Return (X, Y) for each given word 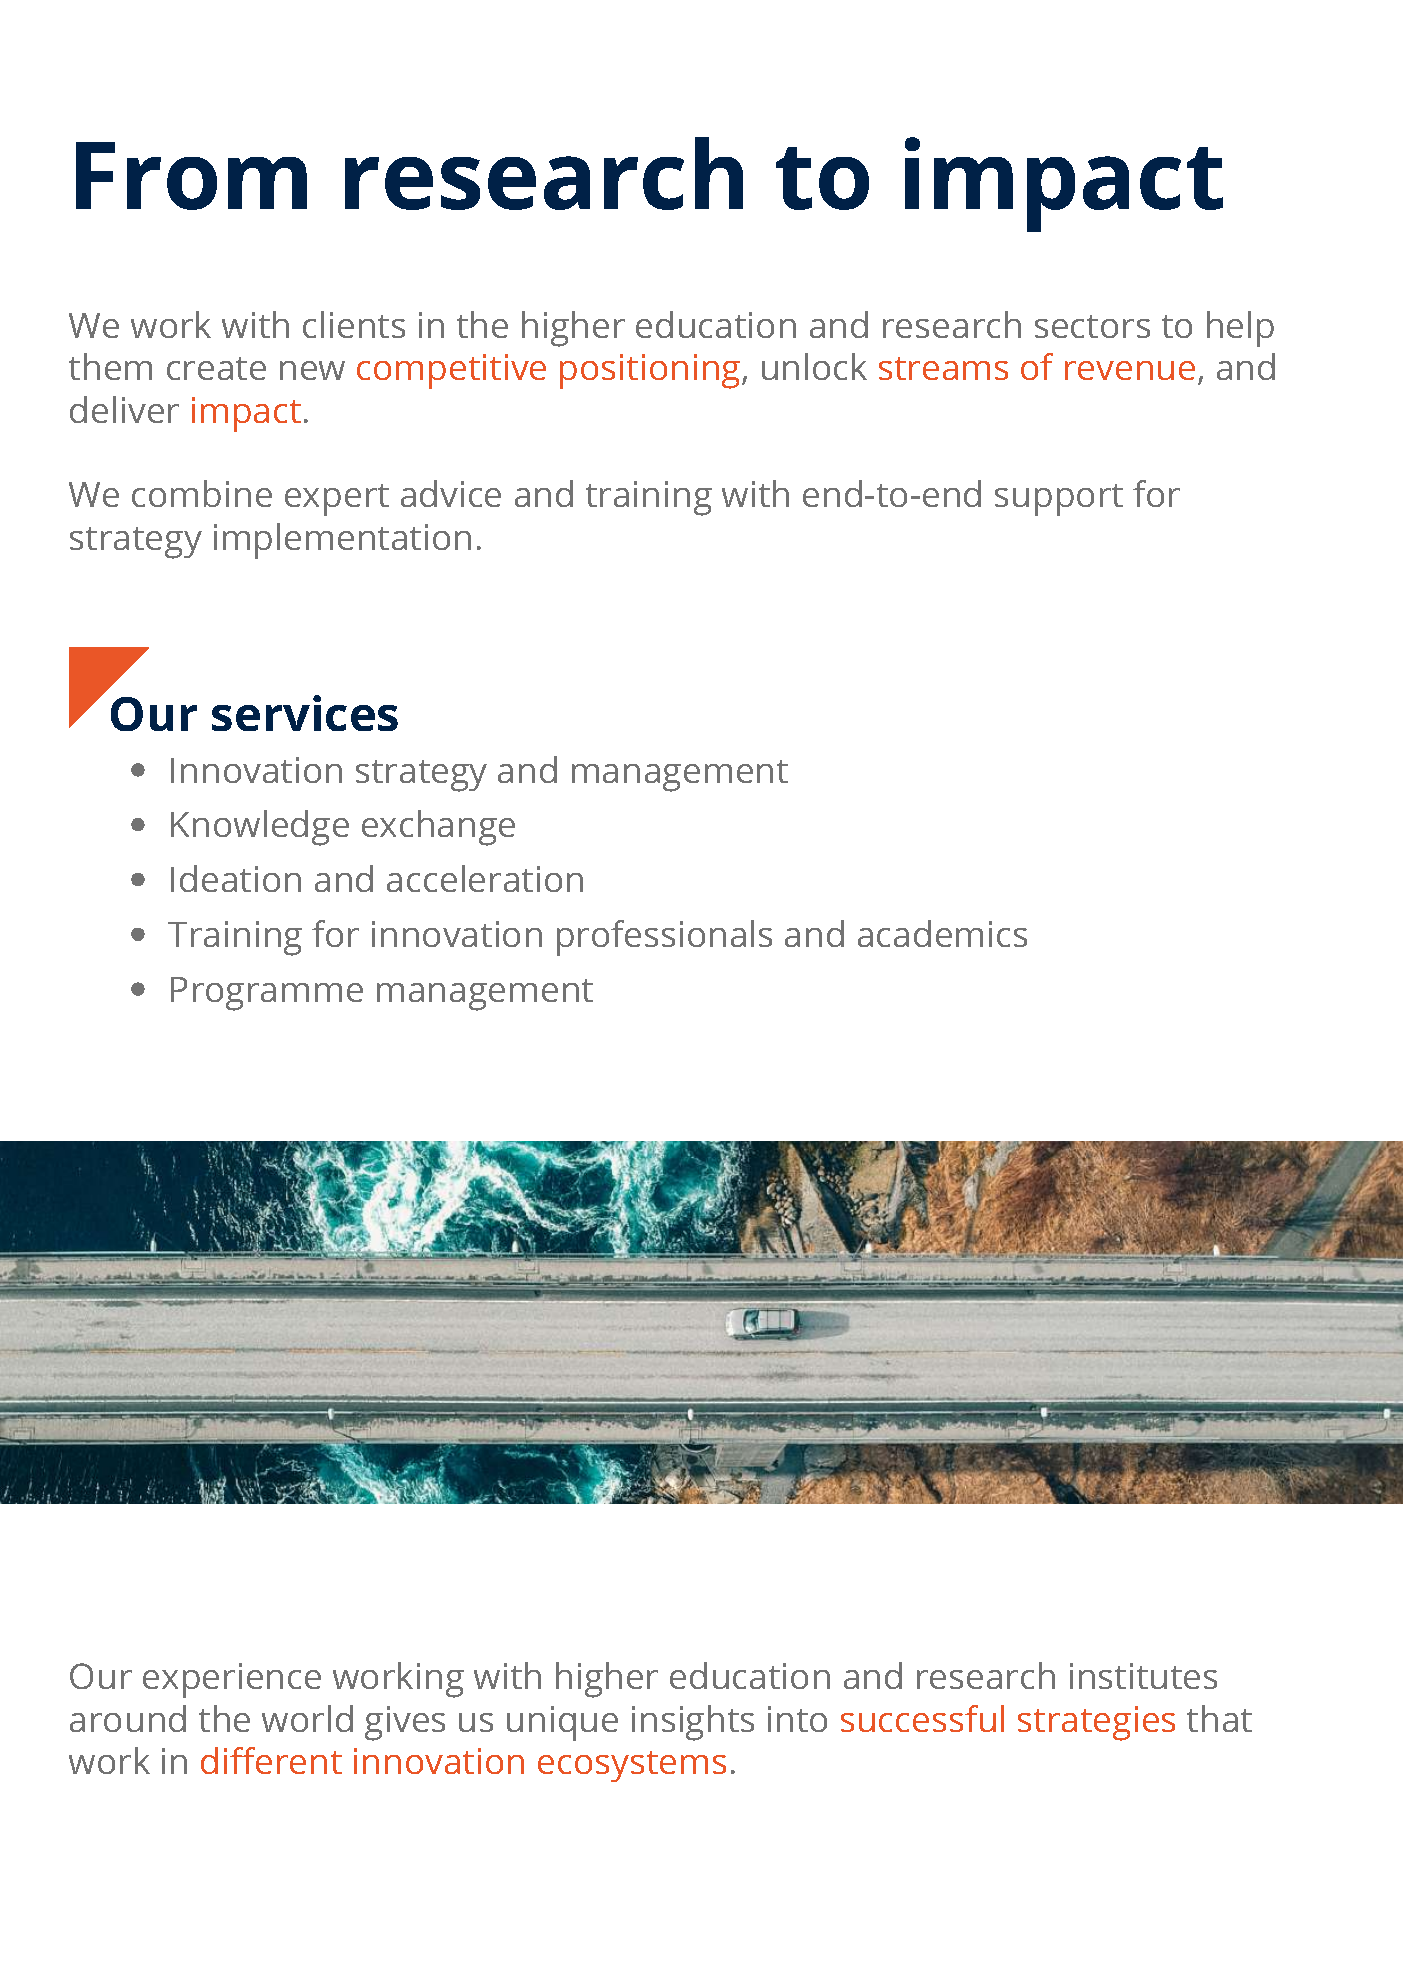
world (307, 1718)
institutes (1143, 1676)
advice (451, 493)
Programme (267, 994)
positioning (650, 371)
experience (232, 1680)
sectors (1092, 326)
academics (942, 933)
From (191, 176)
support (1059, 500)
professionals (664, 938)
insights (693, 1723)
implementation (342, 541)
